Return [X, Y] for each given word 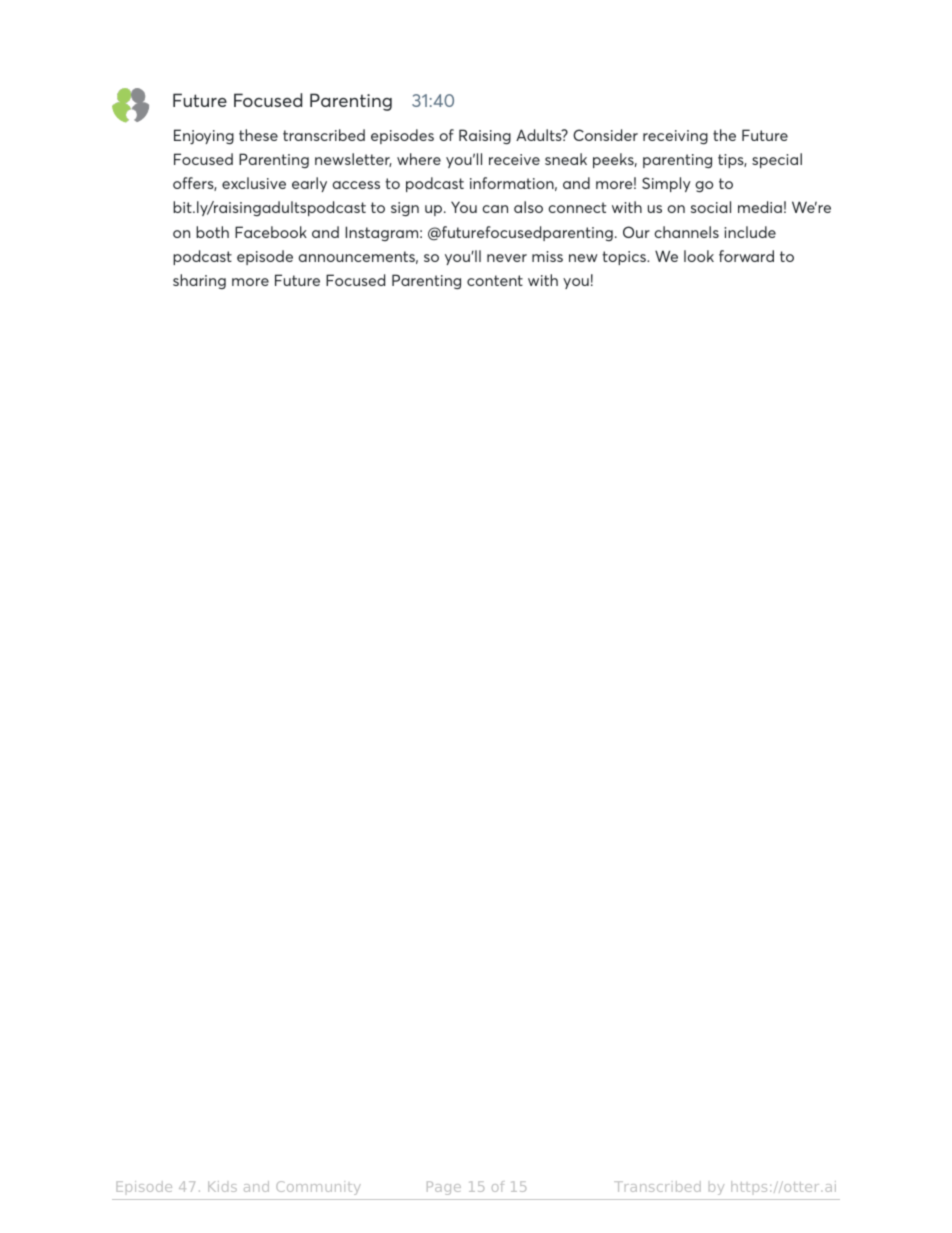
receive [514, 159]
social [711, 207]
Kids [222, 1186]
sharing [199, 281]
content [495, 280]
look [699, 256]
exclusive [254, 183]
